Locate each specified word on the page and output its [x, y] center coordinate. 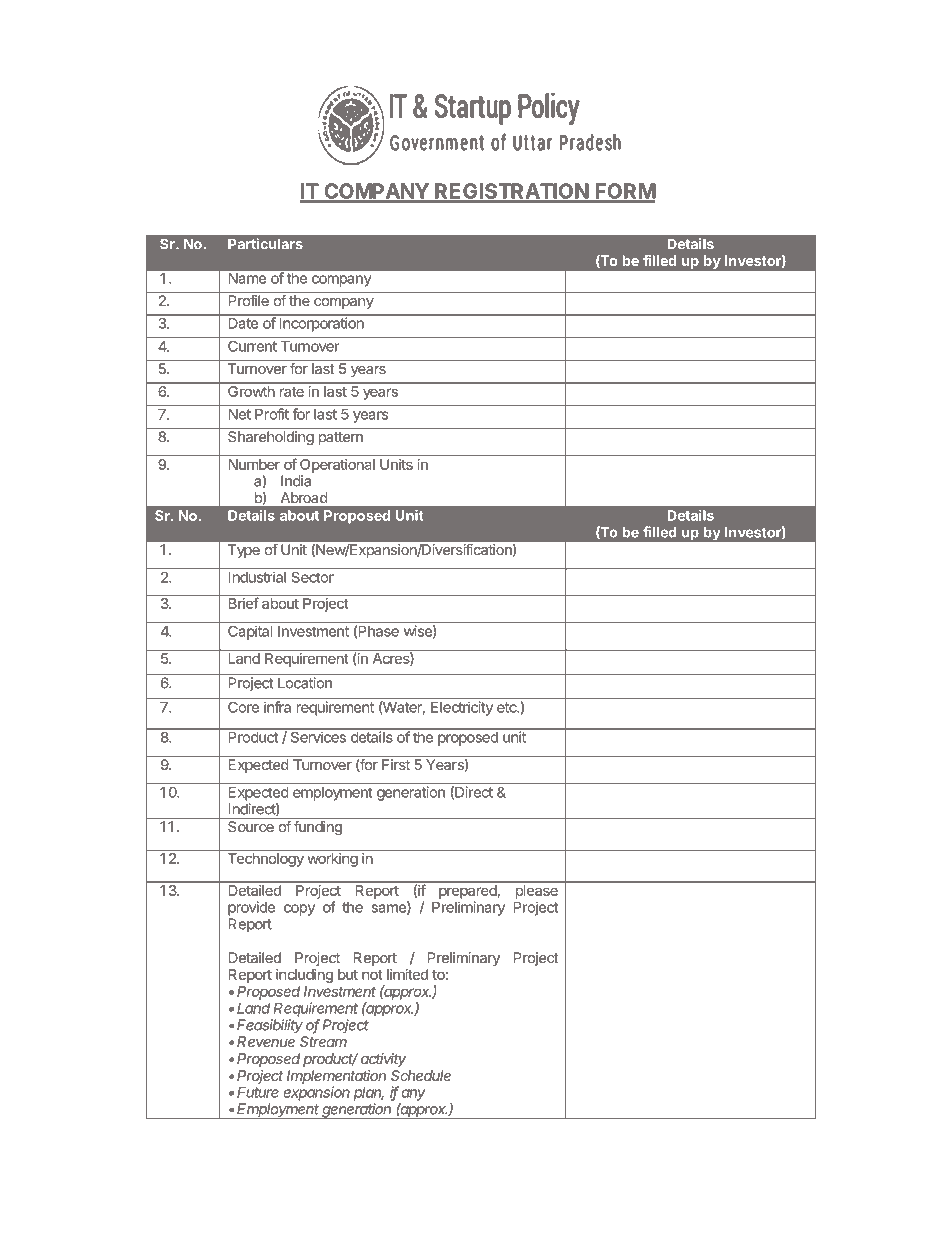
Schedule [421, 1075]
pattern [341, 438]
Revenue [266, 1041]
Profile [249, 300]
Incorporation [322, 325]
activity [383, 1060]
